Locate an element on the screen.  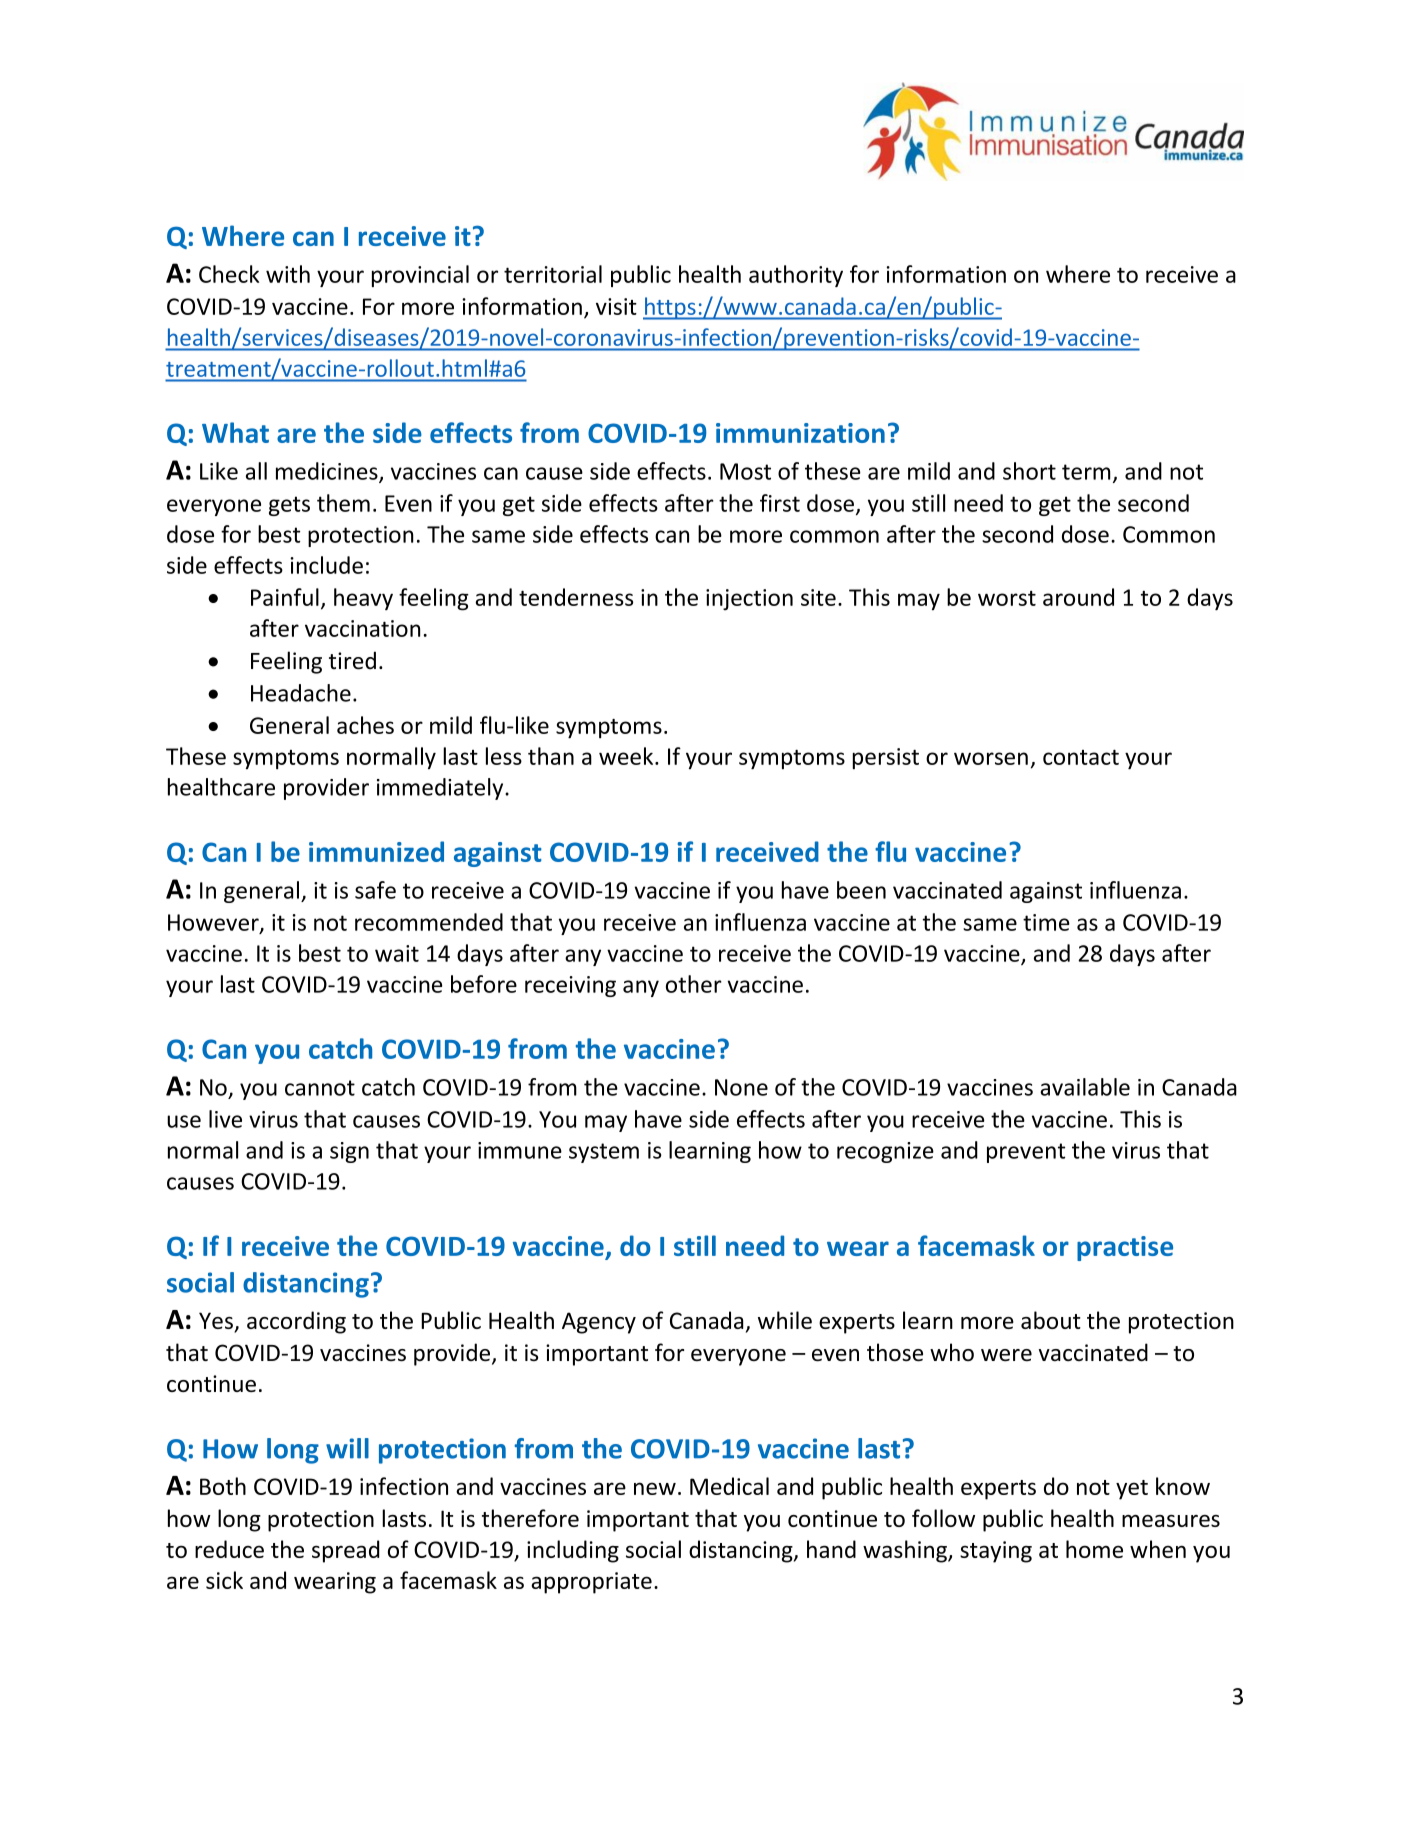
spread is located at coordinates (346, 1551).
